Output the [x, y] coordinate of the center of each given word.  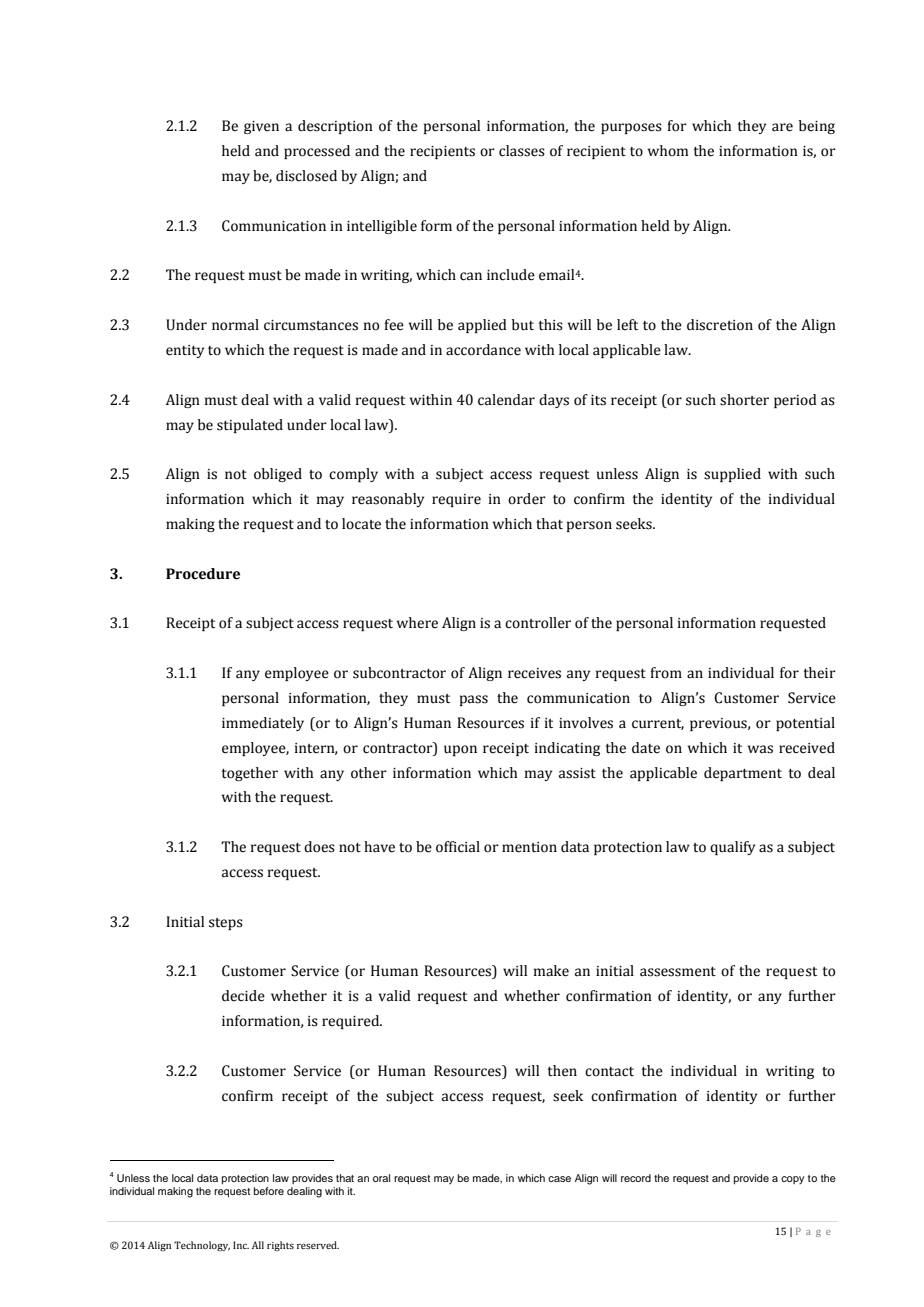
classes [522, 151]
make [551, 971]
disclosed [306, 176]
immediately [263, 724]
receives [534, 673]
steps [226, 924]
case [559, 1179]
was [760, 749]
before [269, 1191]
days [554, 401]
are [782, 127]
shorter [744, 400]
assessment [678, 972]
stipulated [250, 426]
